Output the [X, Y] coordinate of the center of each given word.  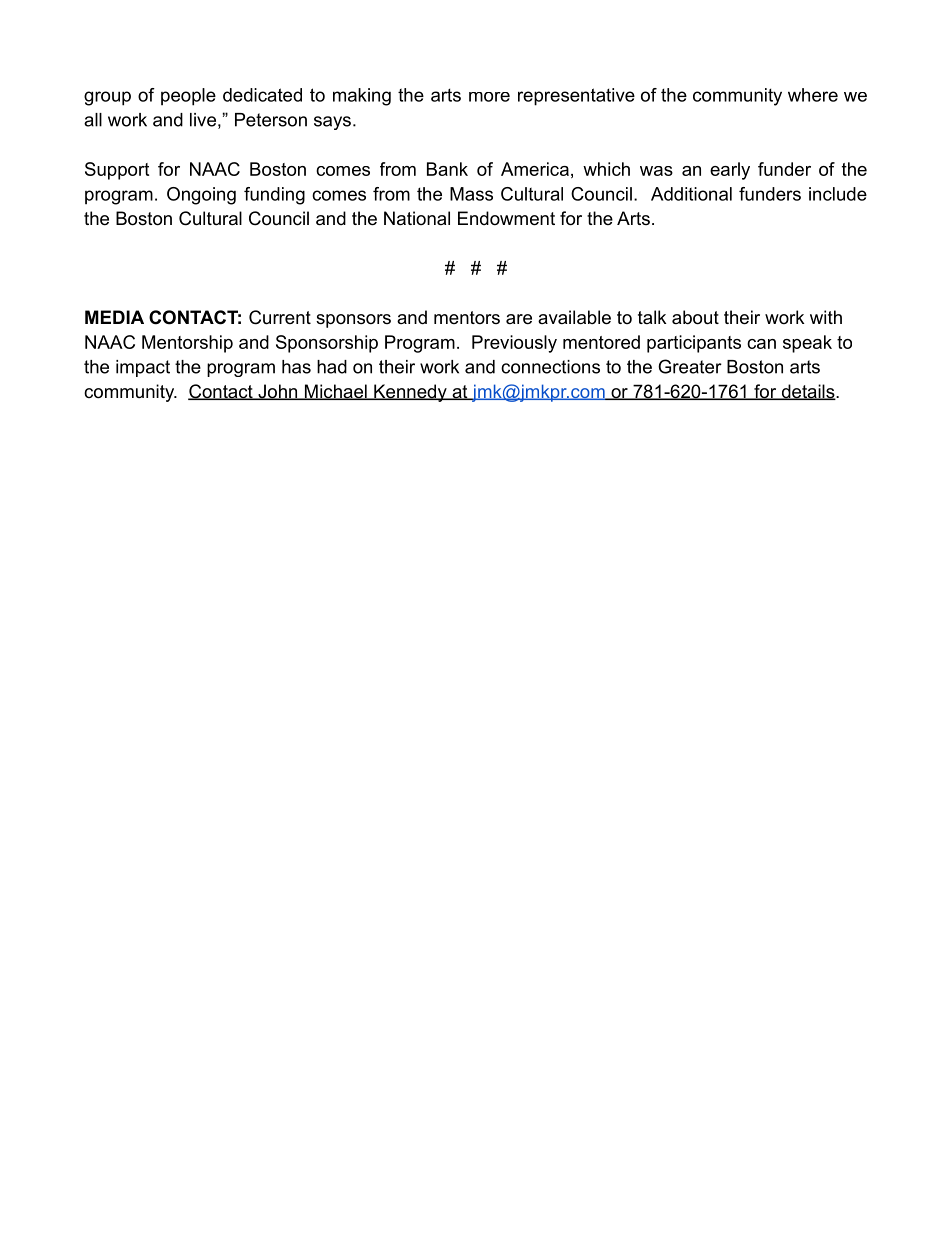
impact [143, 368]
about [695, 317]
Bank [447, 169]
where [813, 95]
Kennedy [410, 393]
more [489, 97]
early [730, 171]
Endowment [506, 218]
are [519, 319]
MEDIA [114, 317]
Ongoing [201, 196]
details [808, 392]
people [188, 97]
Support [117, 171]
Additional [691, 194]
